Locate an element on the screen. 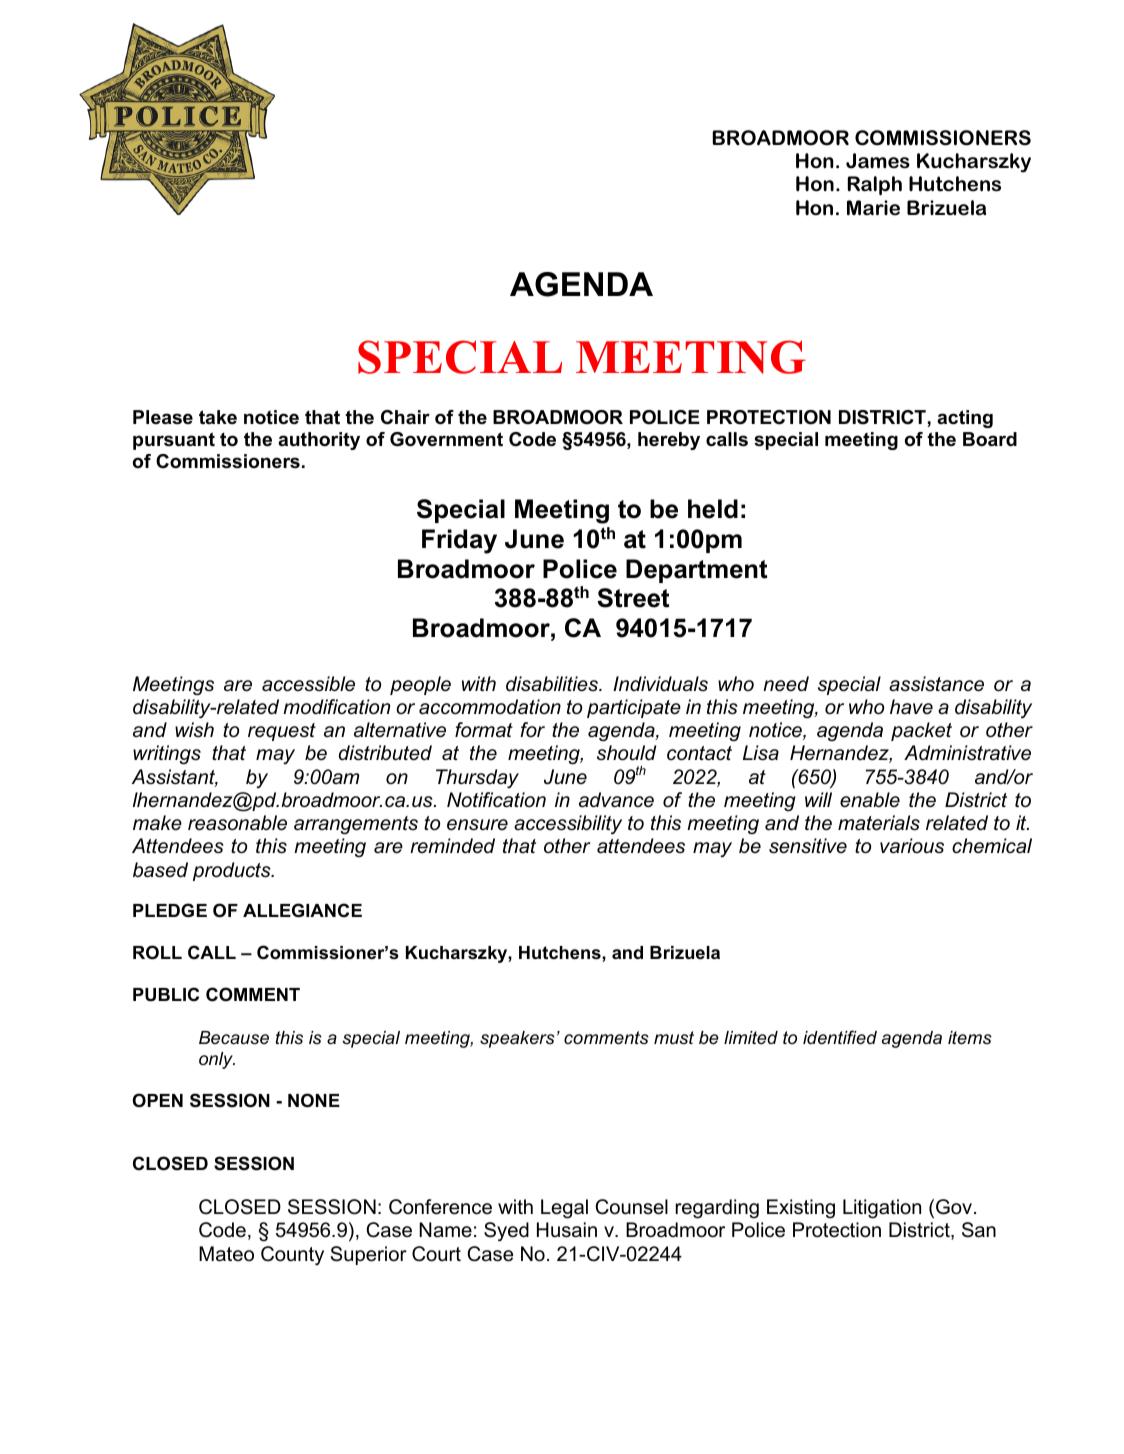  disabilities is located at coordinates (553, 684).
